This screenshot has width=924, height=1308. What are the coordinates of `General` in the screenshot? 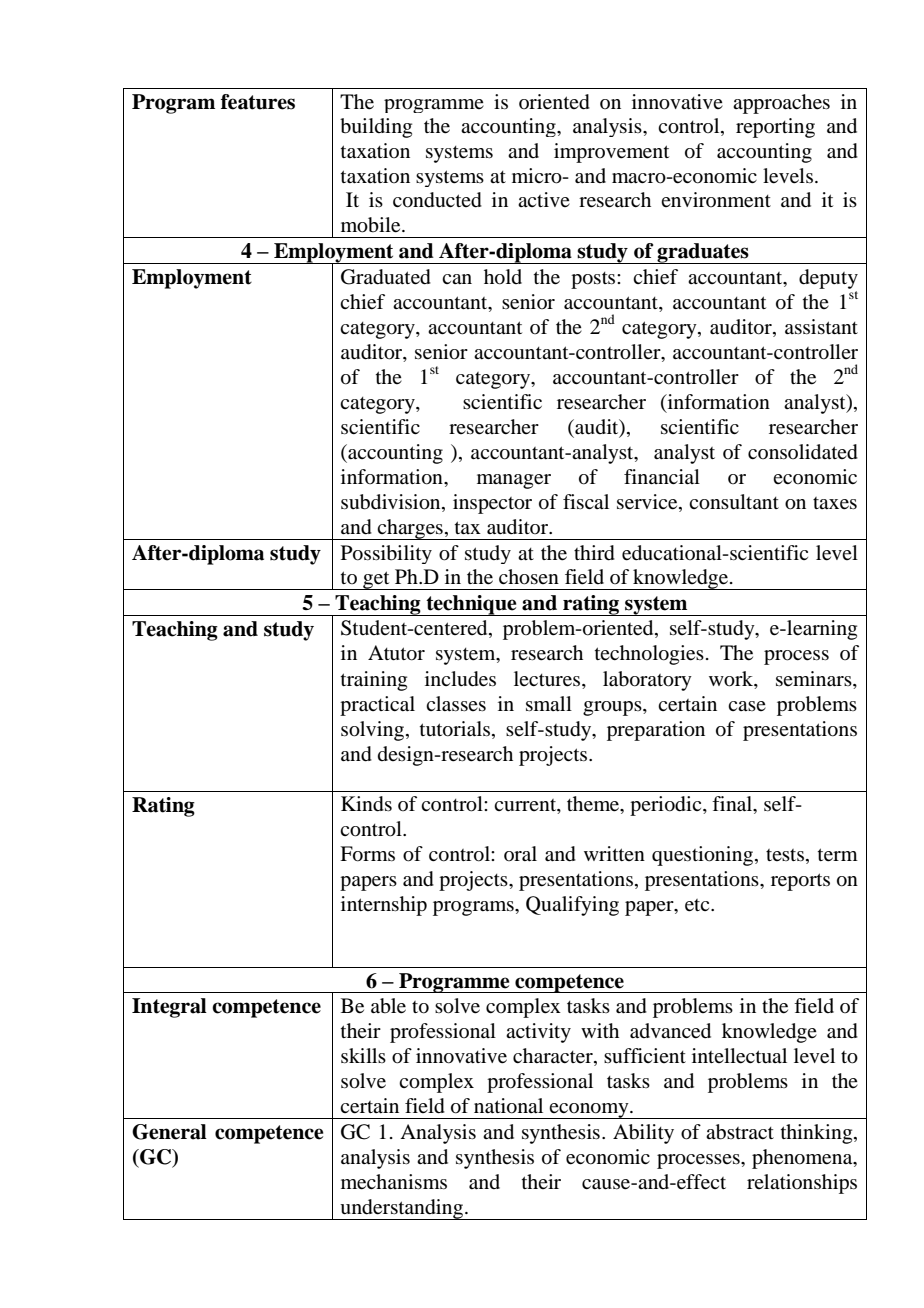 It's located at (169, 1132).
